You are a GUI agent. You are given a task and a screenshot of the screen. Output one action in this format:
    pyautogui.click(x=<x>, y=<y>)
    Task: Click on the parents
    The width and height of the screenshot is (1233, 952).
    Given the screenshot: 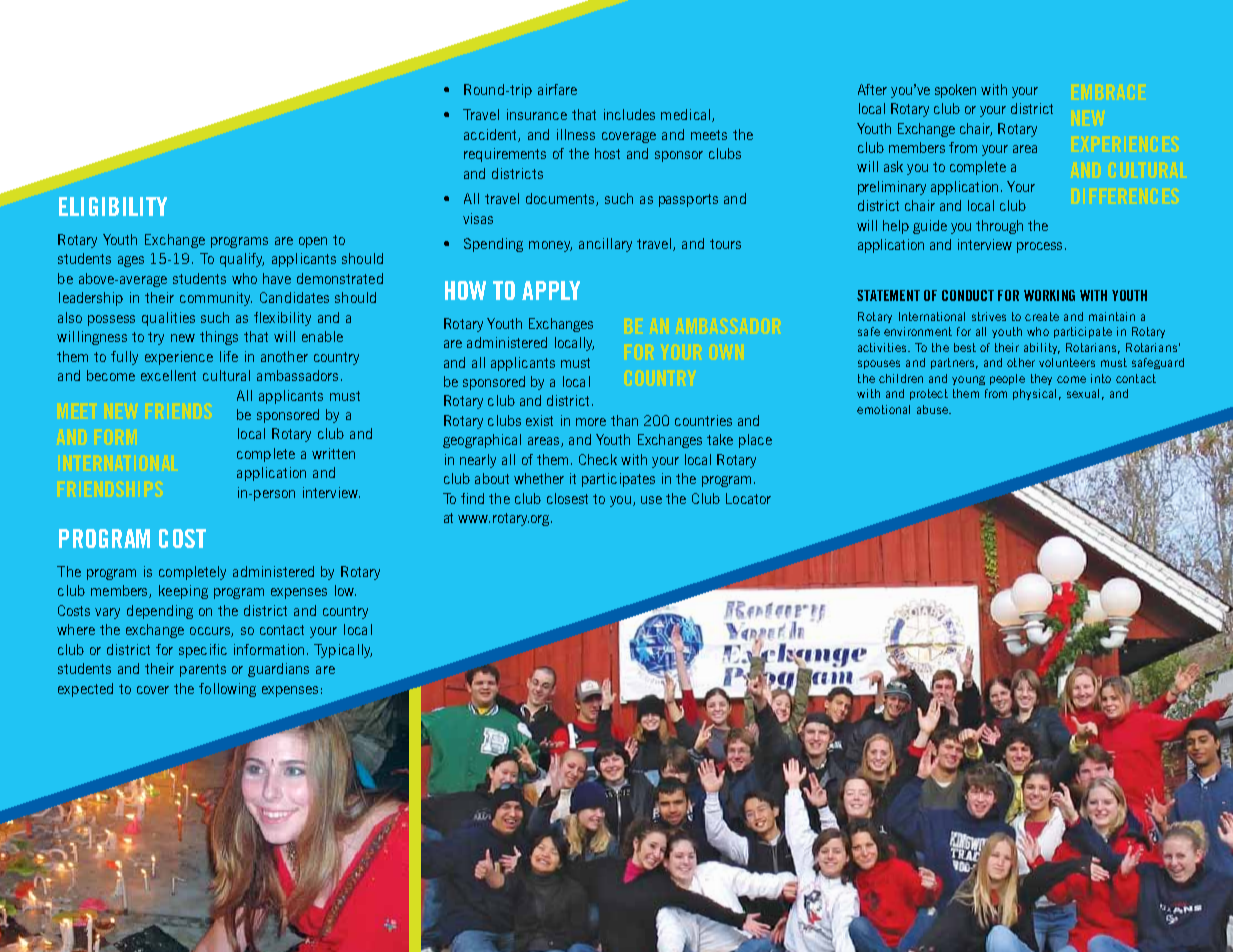 What is the action you would take?
    pyautogui.click(x=203, y=670)
